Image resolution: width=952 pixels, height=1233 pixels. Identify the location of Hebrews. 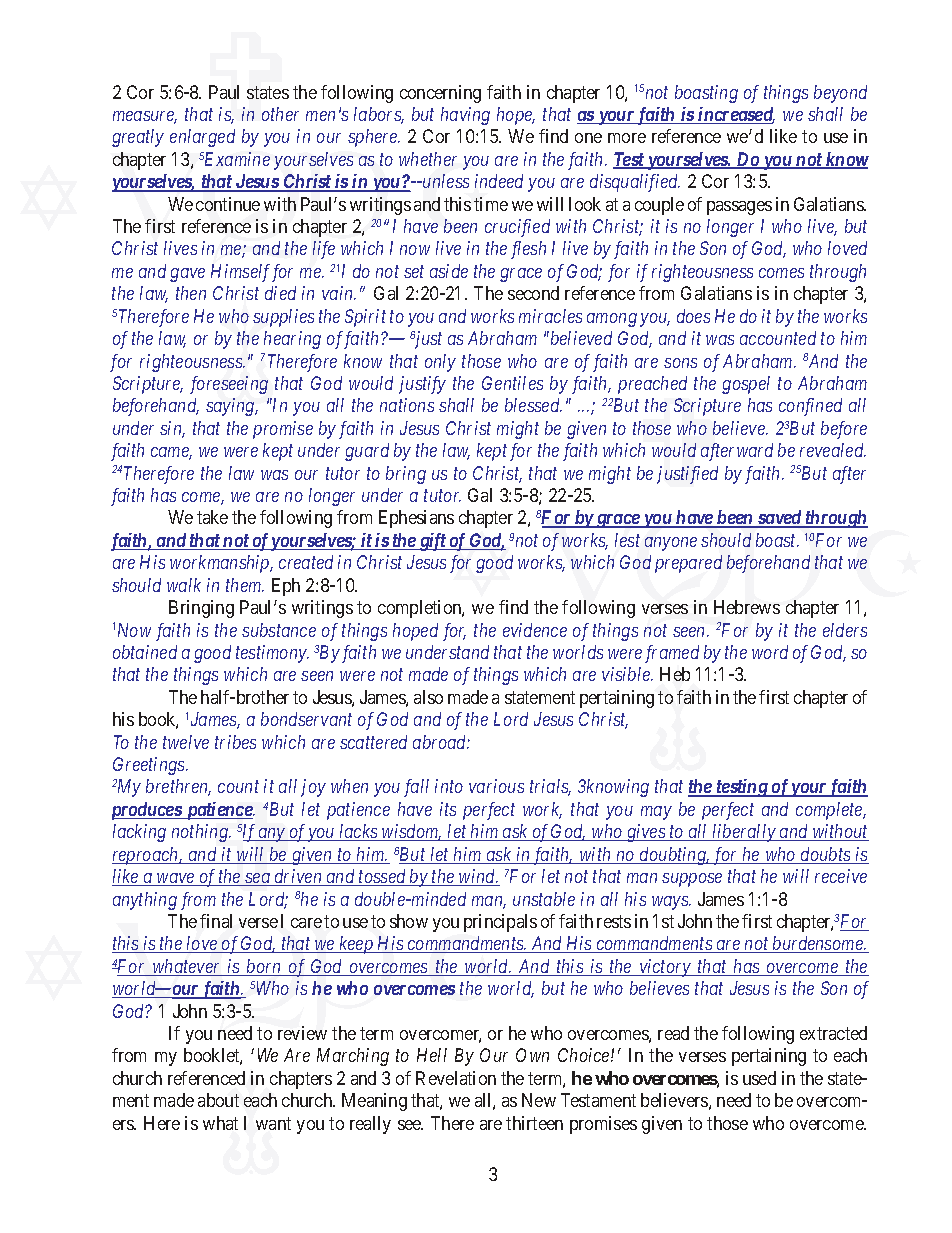
(747, 607).
